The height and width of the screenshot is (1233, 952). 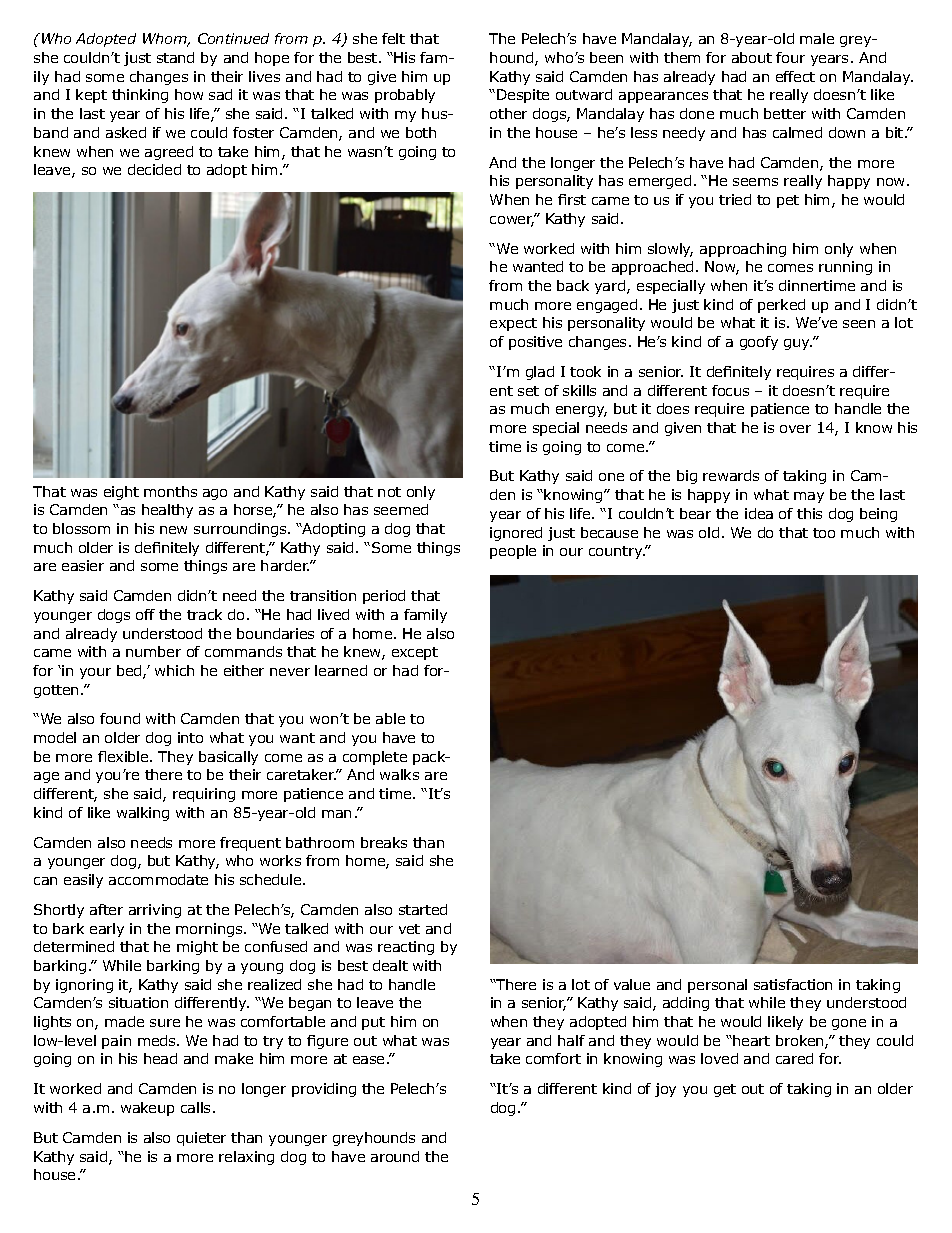 What do you see at coordinates (795, 76) in the screenshot?
I see `effect` at bounding box center [795, 76].
